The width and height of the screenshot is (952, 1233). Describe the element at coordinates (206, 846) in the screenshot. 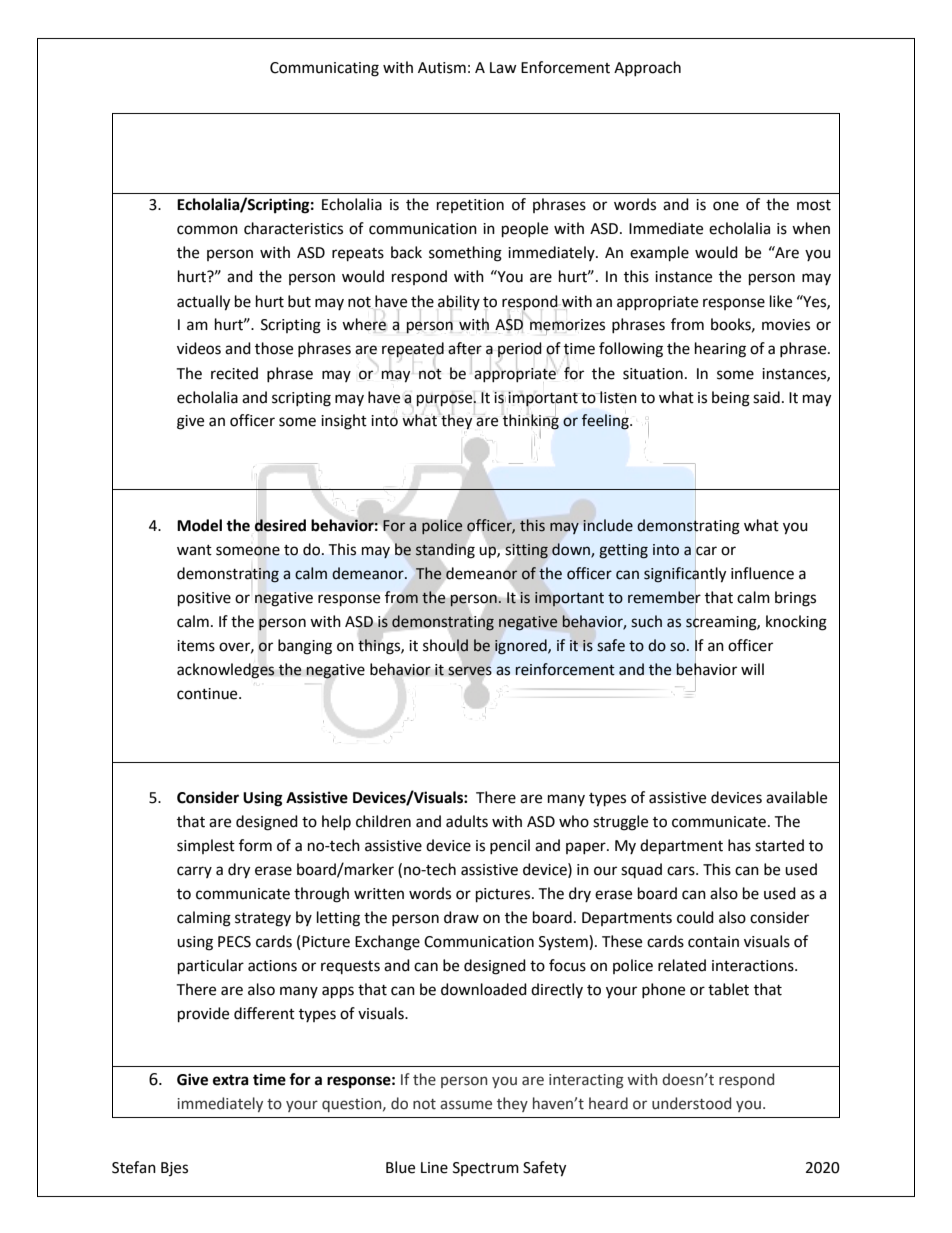

I see `simplest` at that location.
